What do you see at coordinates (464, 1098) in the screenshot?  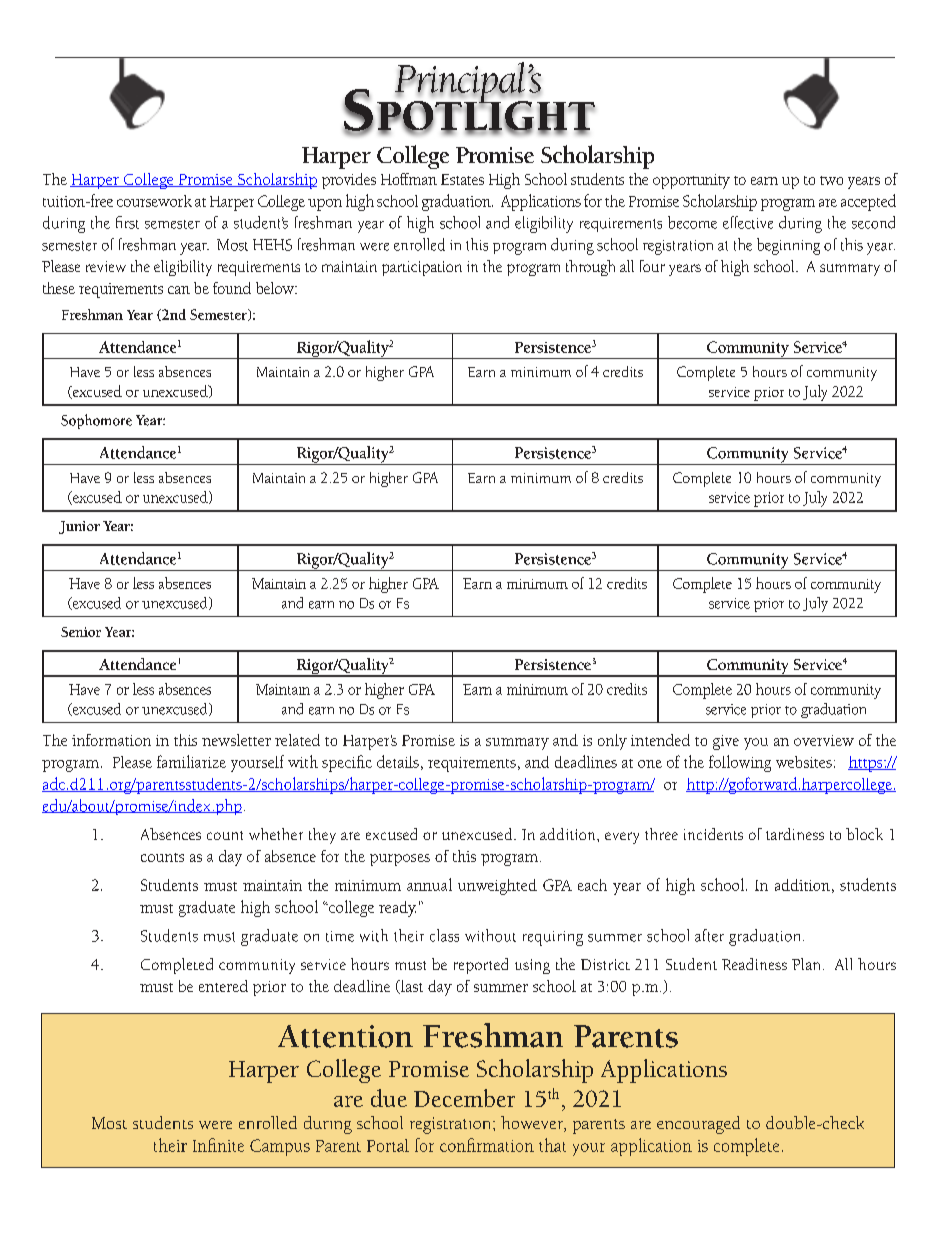 I see `December` at bounding box center [464, 1098].
